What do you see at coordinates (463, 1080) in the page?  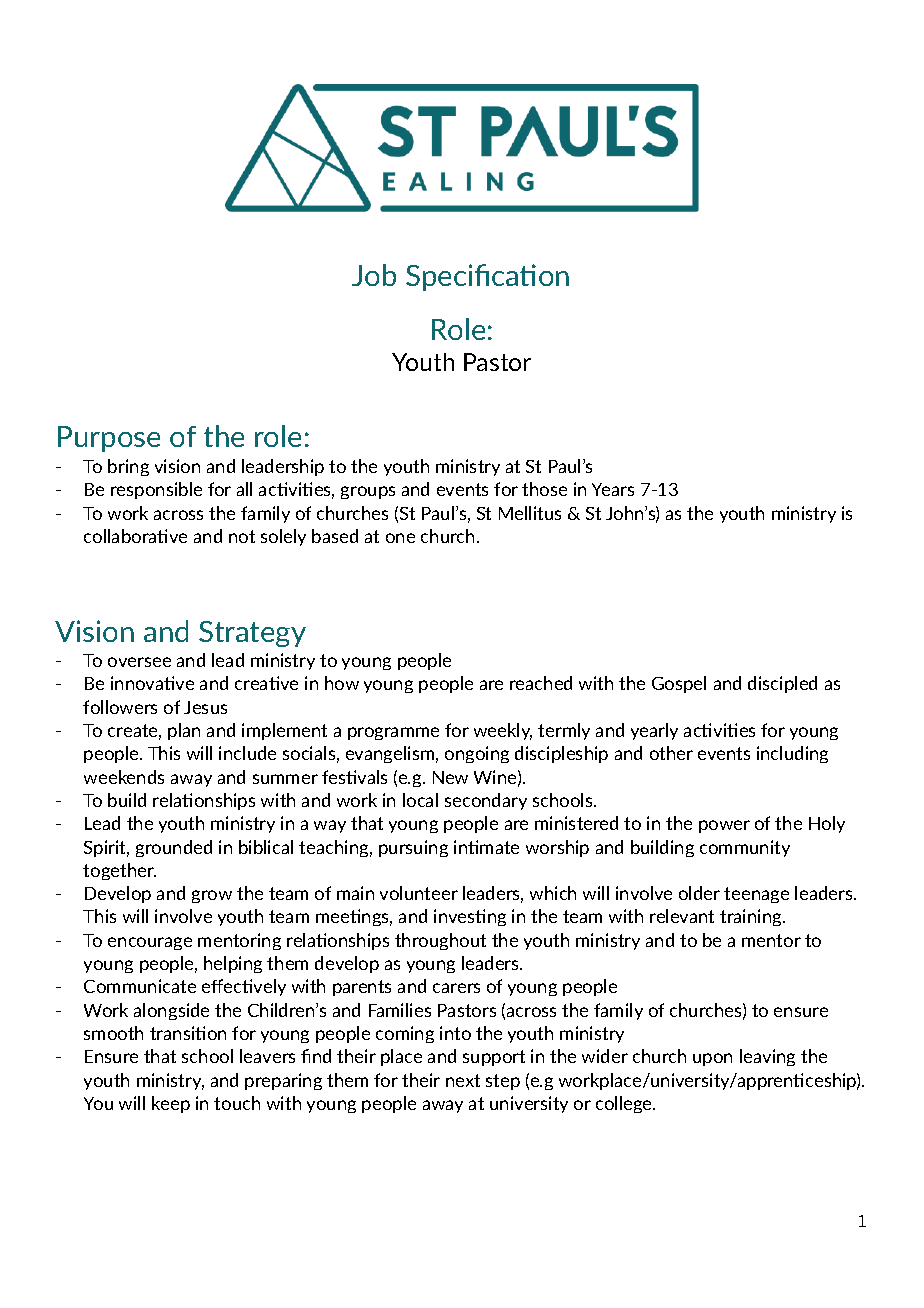 I see `next` at bounding box center [463, 1080].
